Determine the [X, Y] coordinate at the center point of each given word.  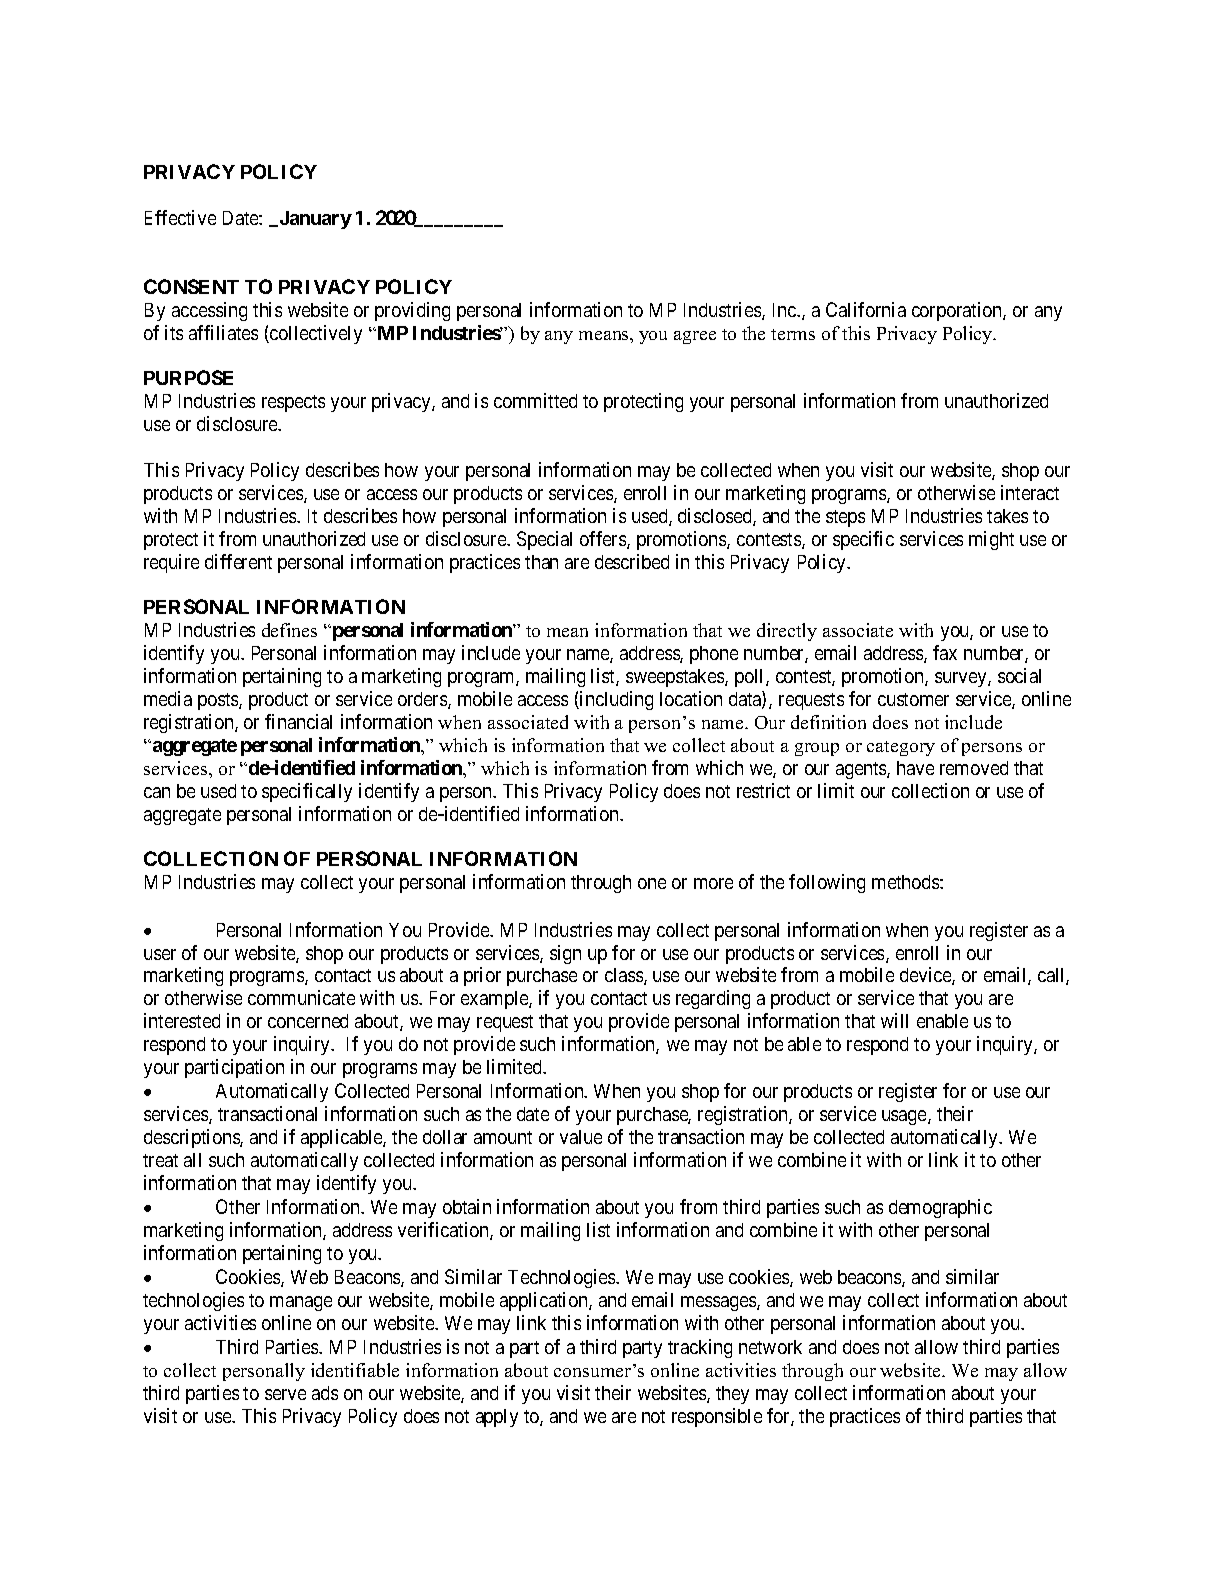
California [866, 309]
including [615, 700]
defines [289, 630]
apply [497, 1418]
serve [285, 1394]
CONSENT [191, 286]
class [625, 976]
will [894, 1020]
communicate [301, 997]
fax [945, 652]
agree [695, 337]
